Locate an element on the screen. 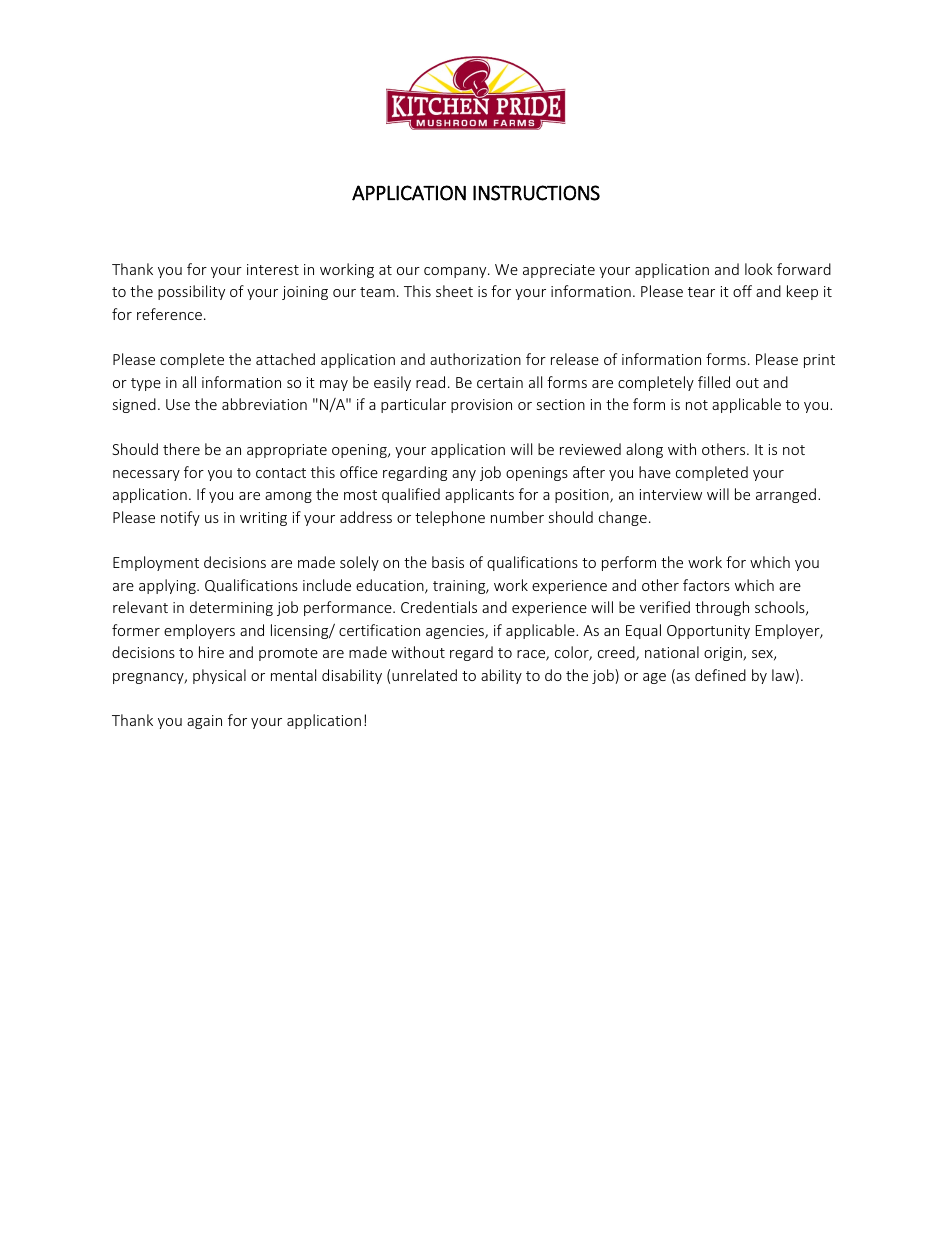  again is located at coordinates (204, 722).
